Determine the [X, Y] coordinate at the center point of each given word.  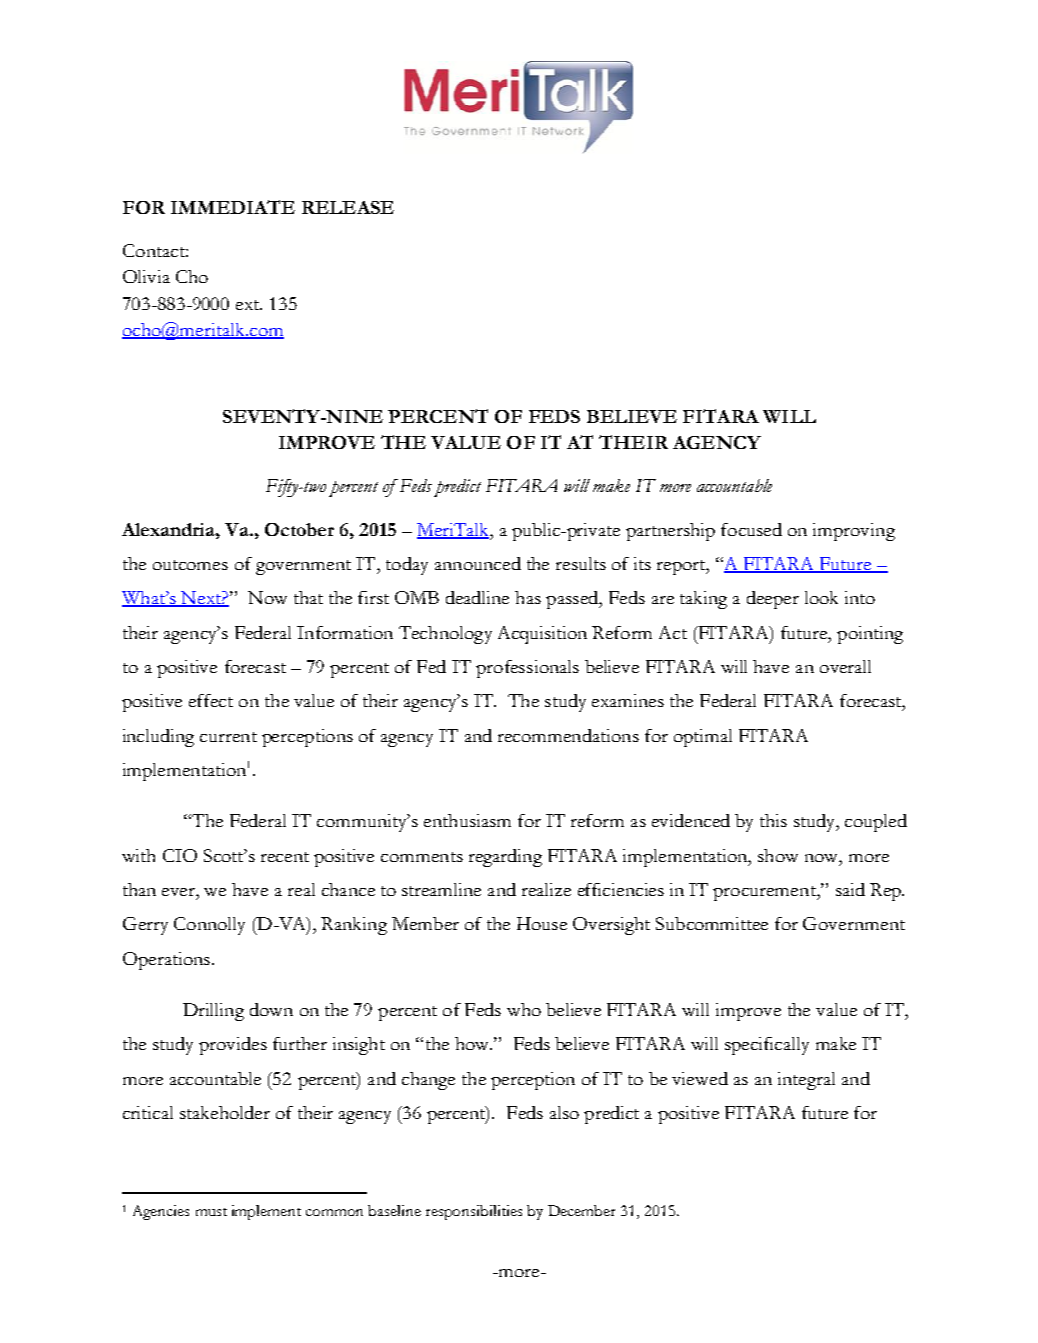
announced [478, 563]
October [299, 529]
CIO [180, 855]
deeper [773, 600]
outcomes [190, 565]
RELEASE [348, 207]
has [528, 597]
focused [751, 529]
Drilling [213, 1012]
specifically [767, 1046]
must [211, 1212]
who [524, 1009]
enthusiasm [467, 820]
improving [854, 532]
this [773, 820]
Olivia [146, 276]
